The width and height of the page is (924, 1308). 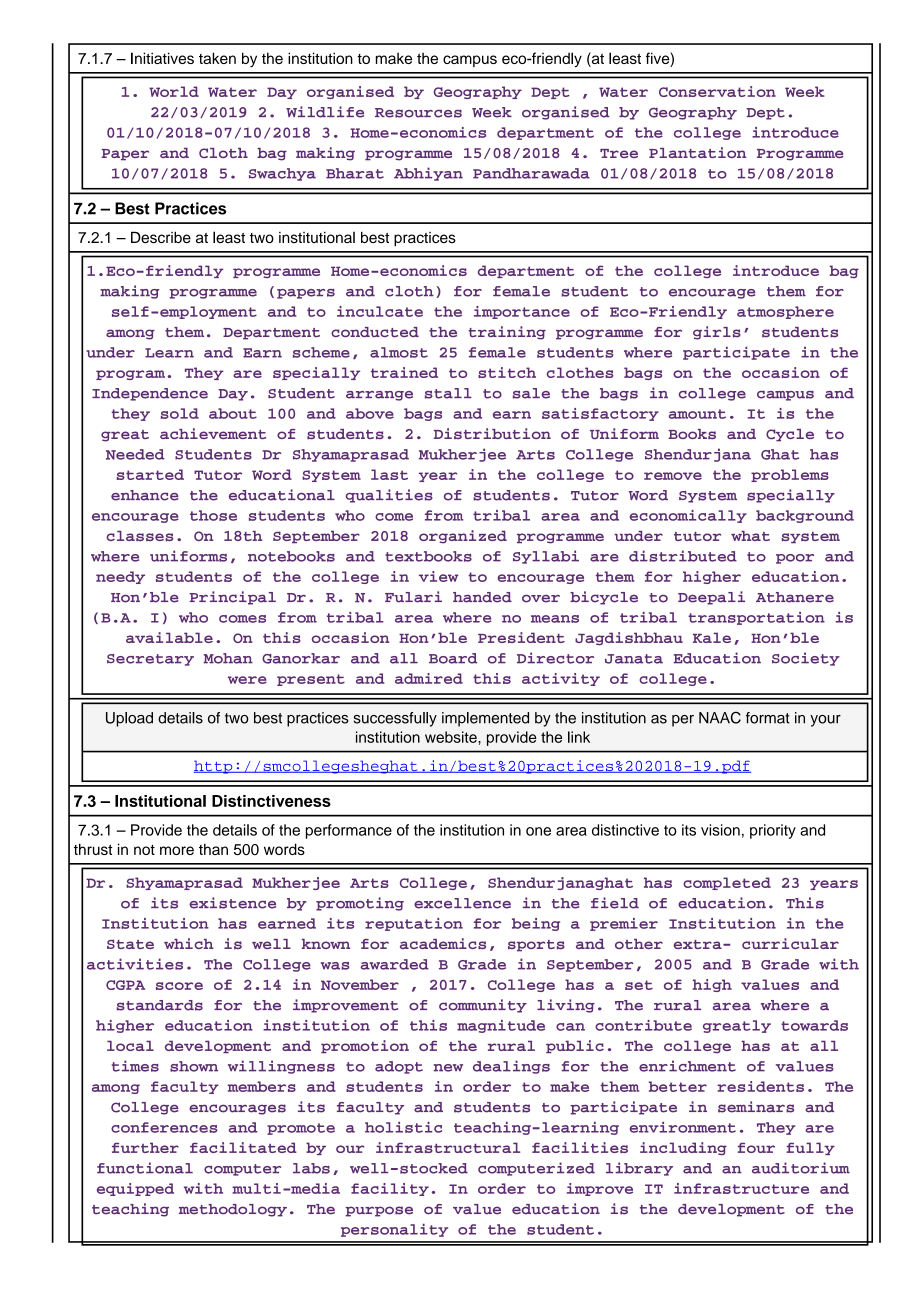 What do you see at coordinates (717, 91) in the page?
I see `Conservation` at bounding box center [717, 91].
